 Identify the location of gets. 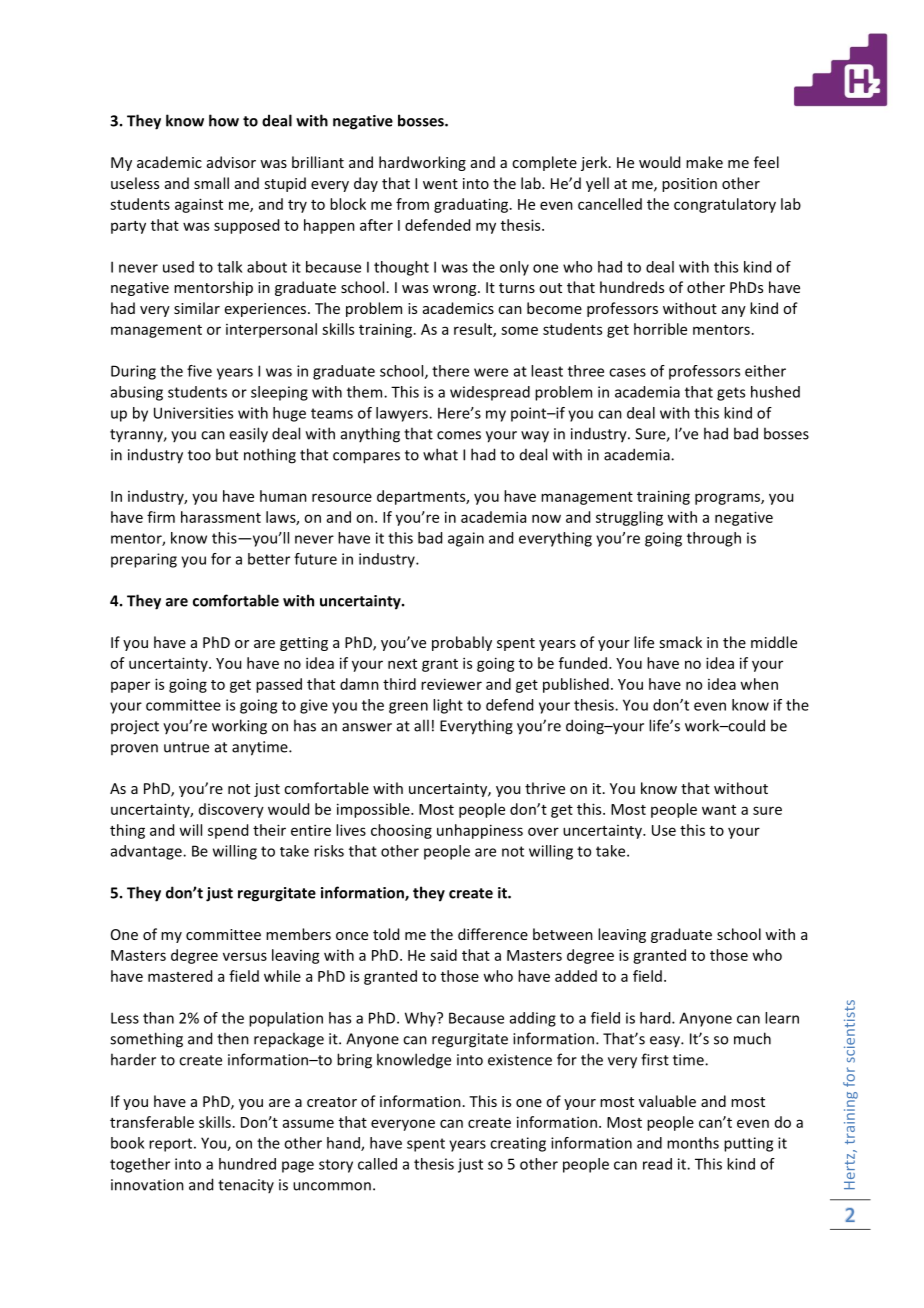
(731, 394).
